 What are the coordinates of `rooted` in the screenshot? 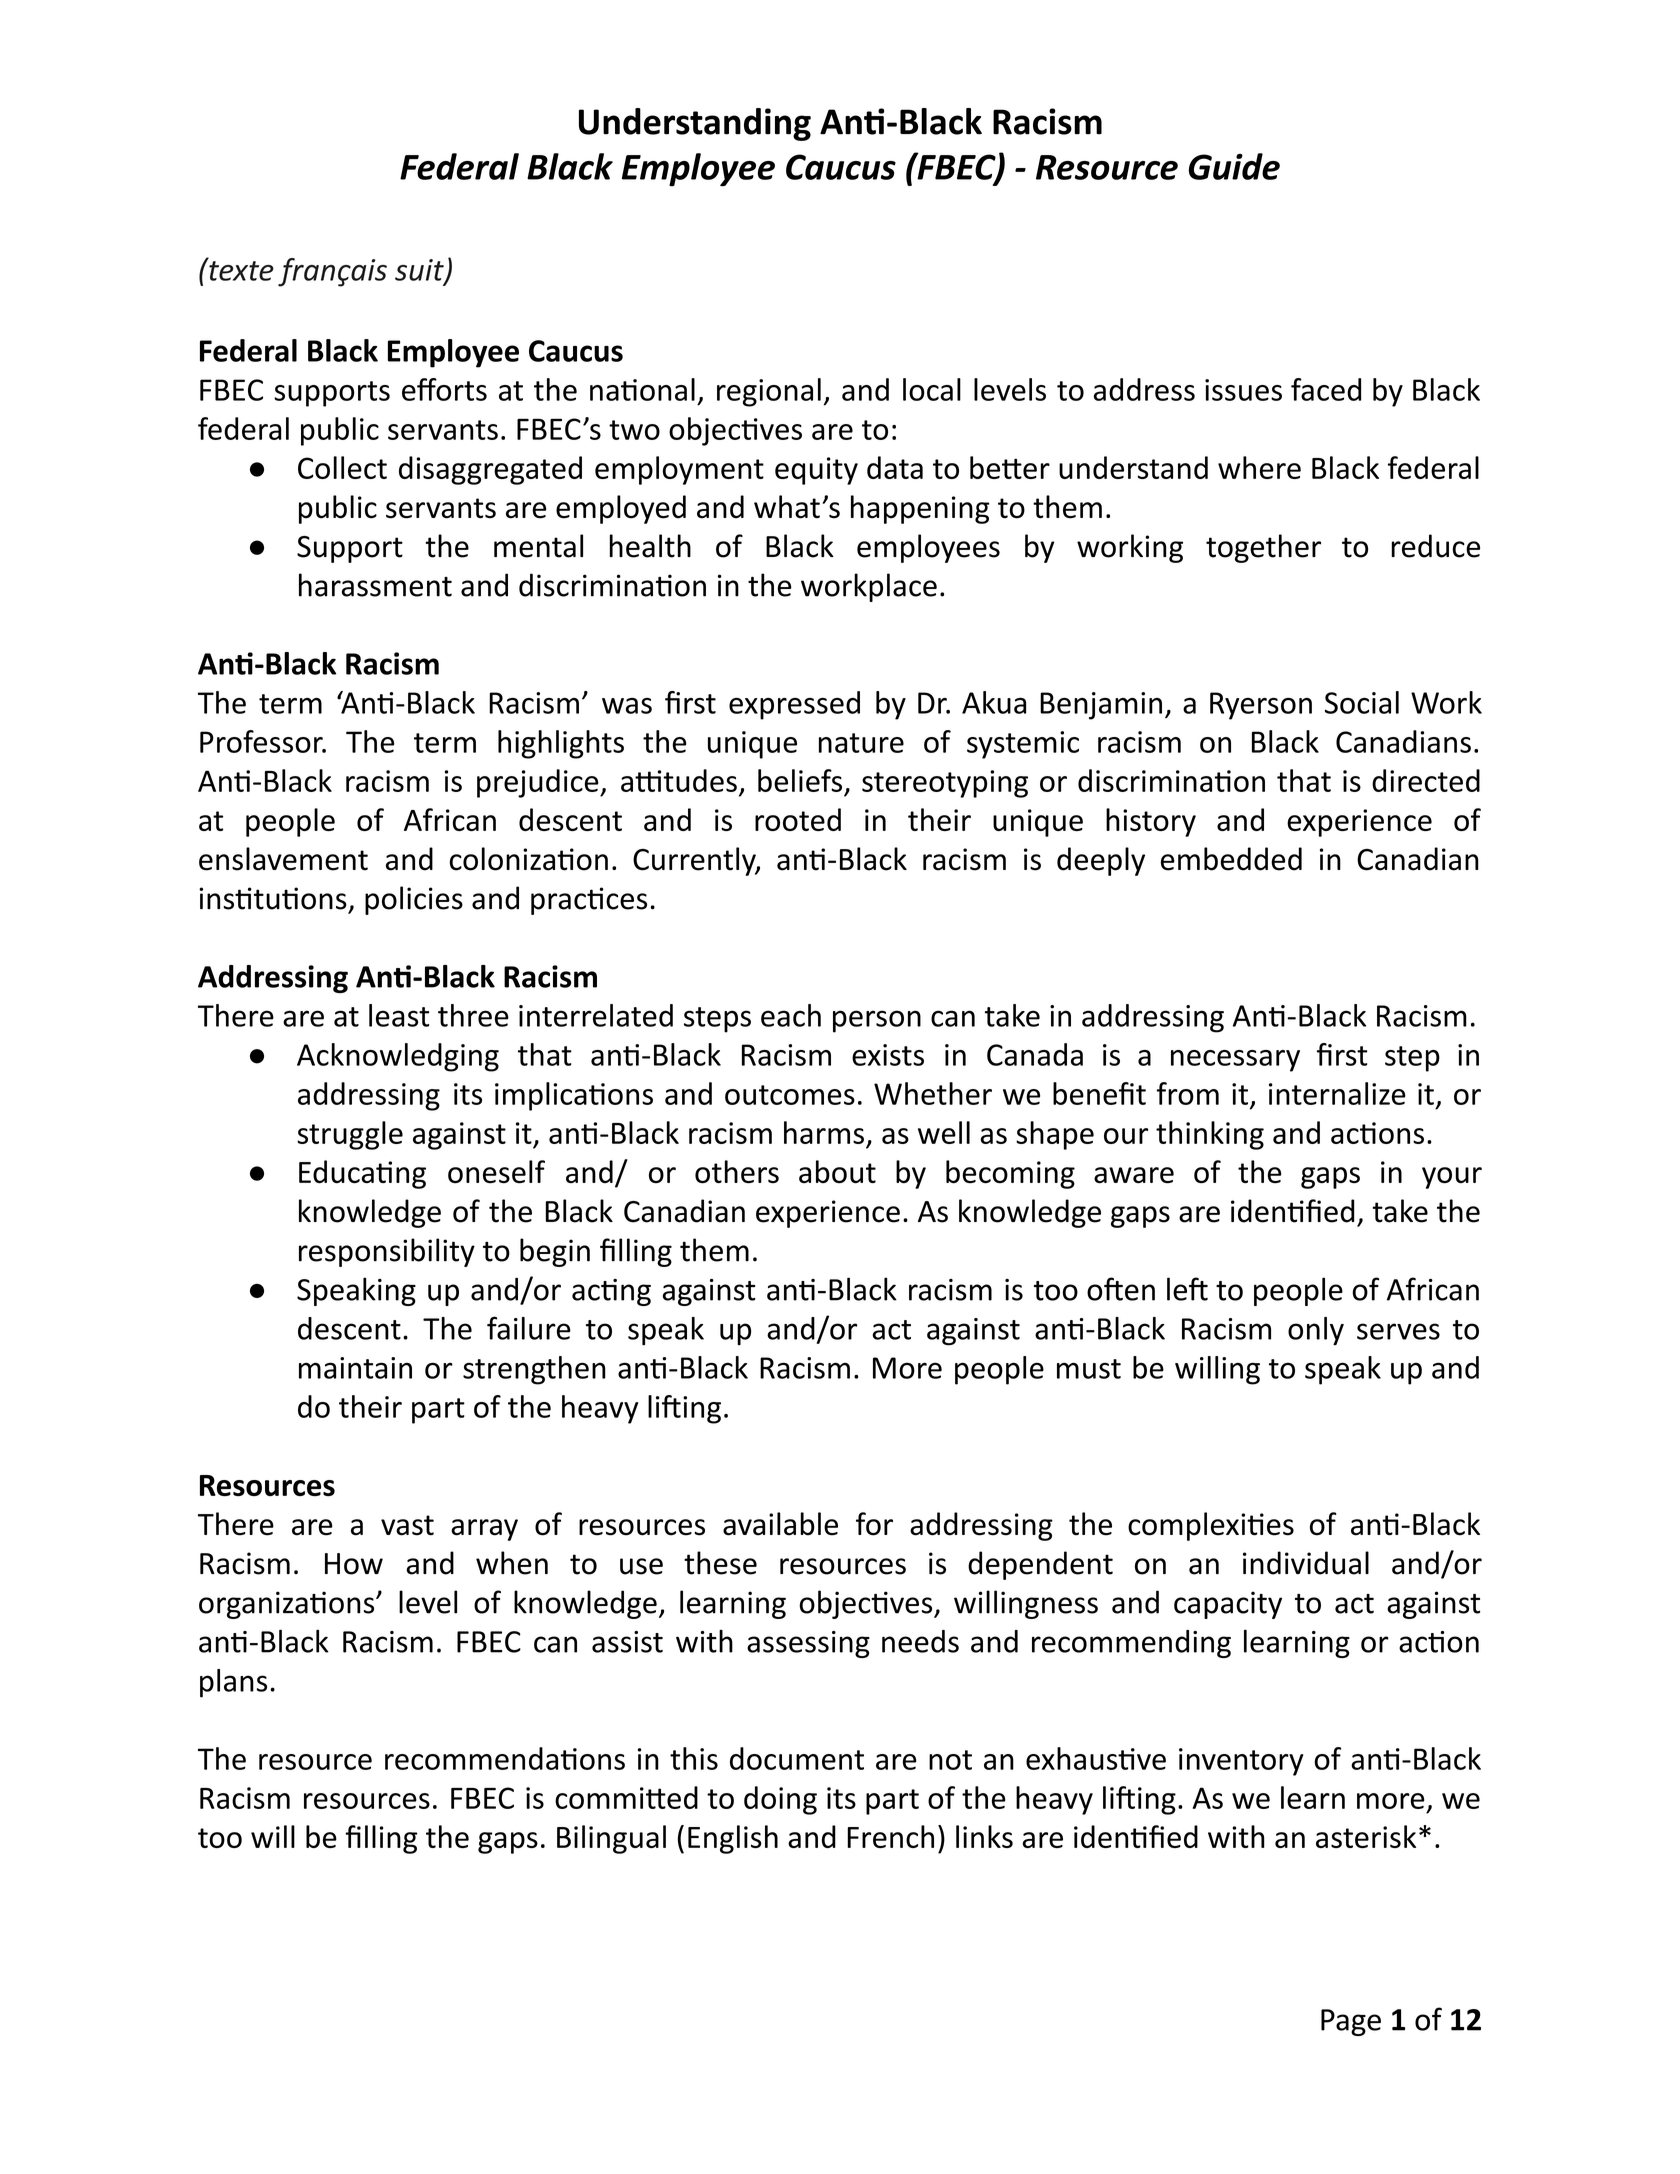 It's located at (798, 819).
